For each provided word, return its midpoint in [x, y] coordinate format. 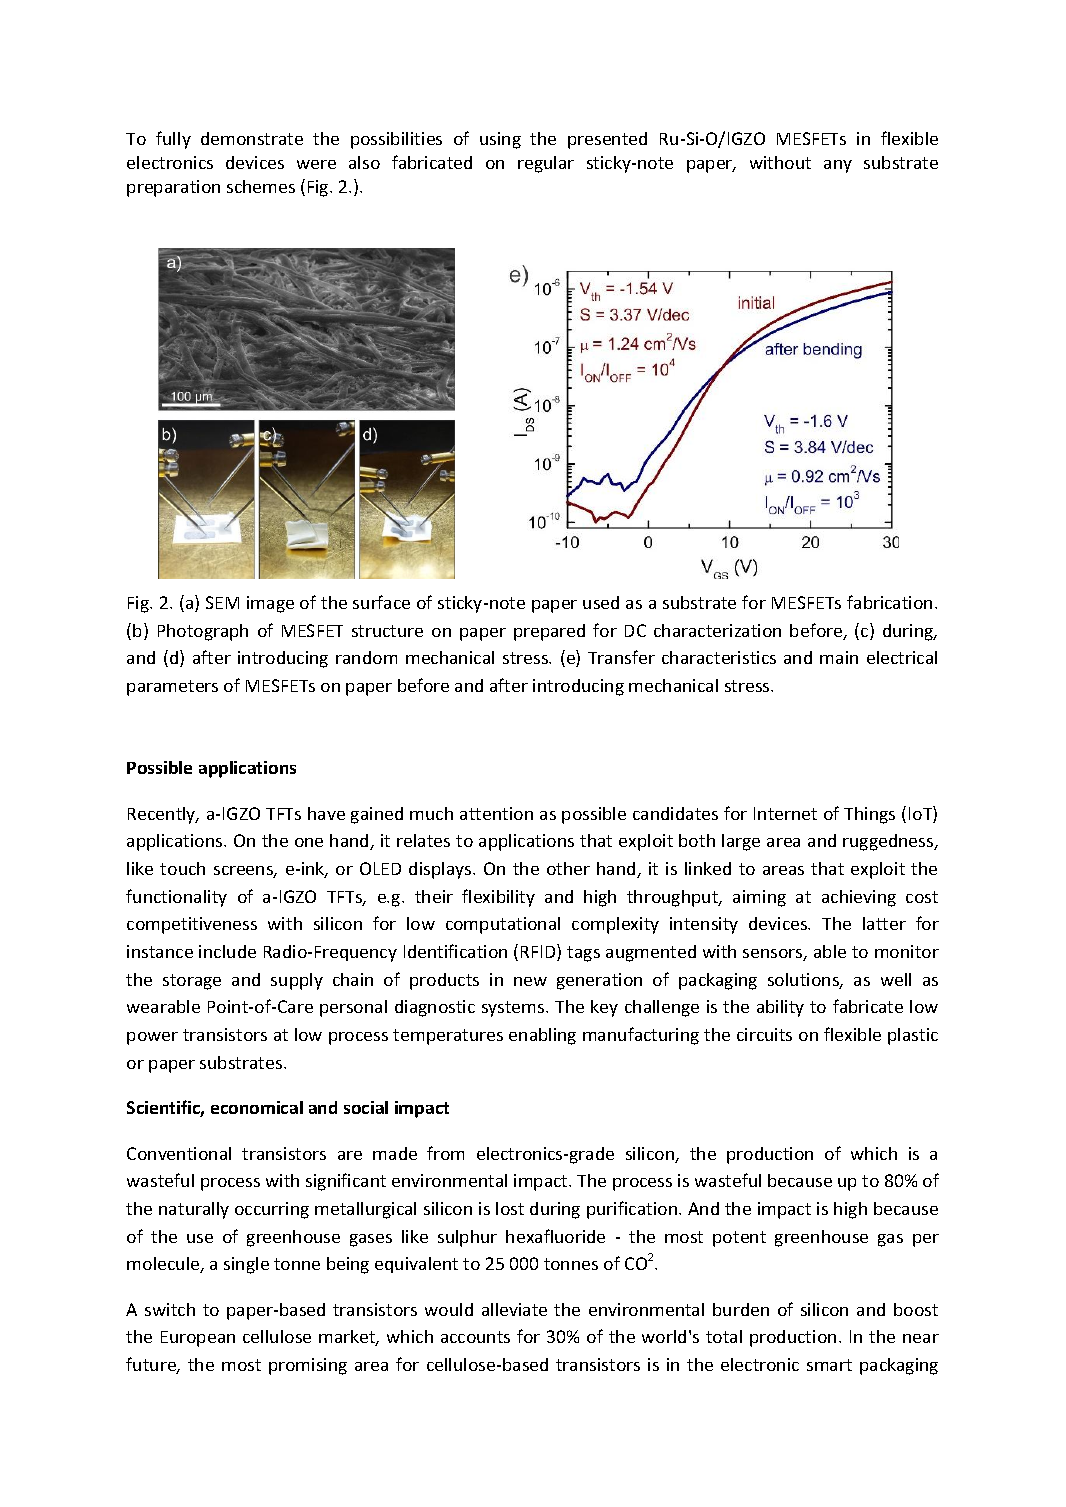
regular [546, 164]
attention [496, 813]
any [838, 166]
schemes [261, 186]
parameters [172, 688]
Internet [785, 813]
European [198, 1339]
